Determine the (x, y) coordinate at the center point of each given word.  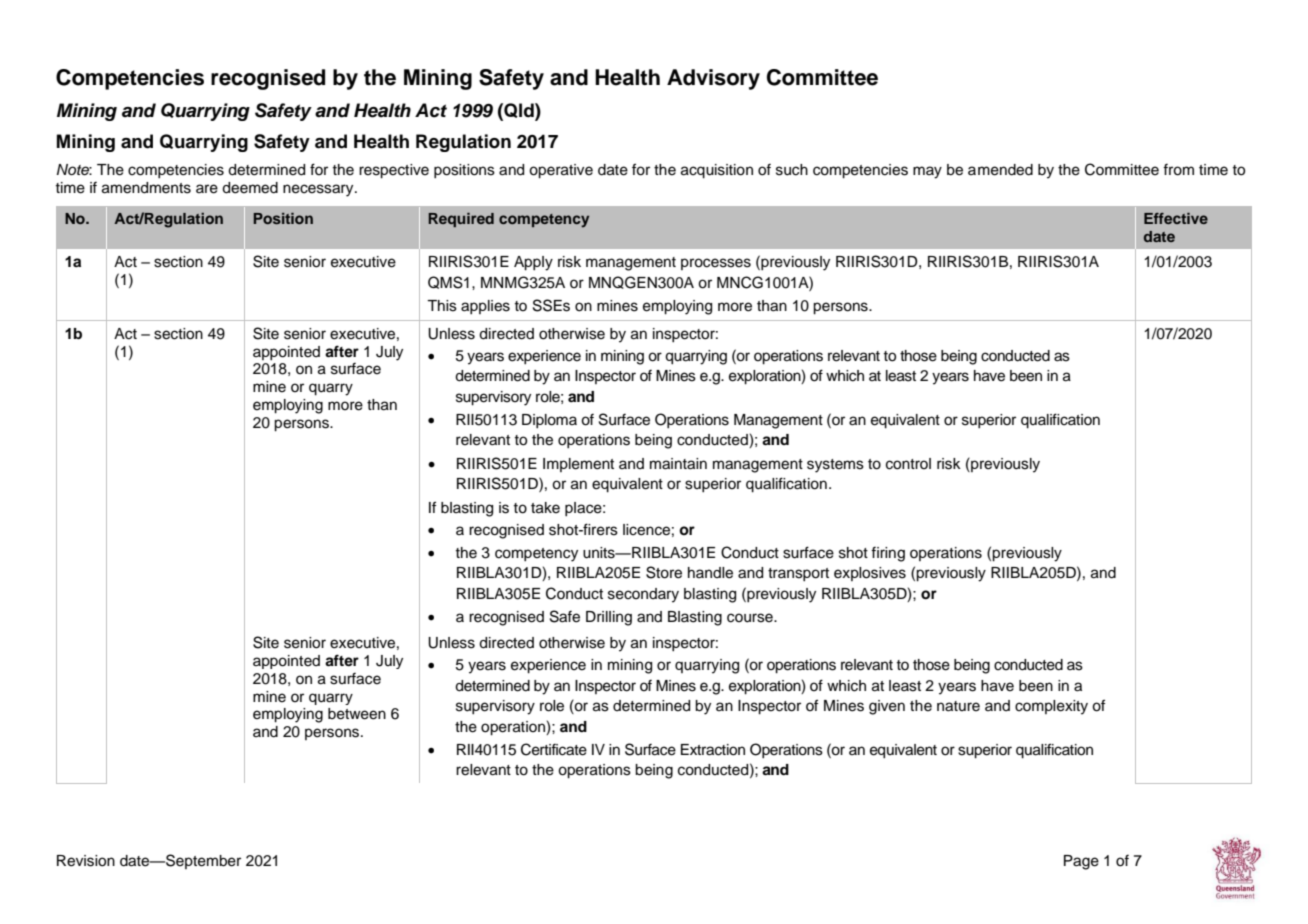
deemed (250, 188)
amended (1000, 170)
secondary (643, 595)
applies (485, 307)
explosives (870, 574)
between (357, 714)
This (442, 306)
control (908, 464)
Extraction (713, 750)
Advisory (713, 79)
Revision (86, 861)
